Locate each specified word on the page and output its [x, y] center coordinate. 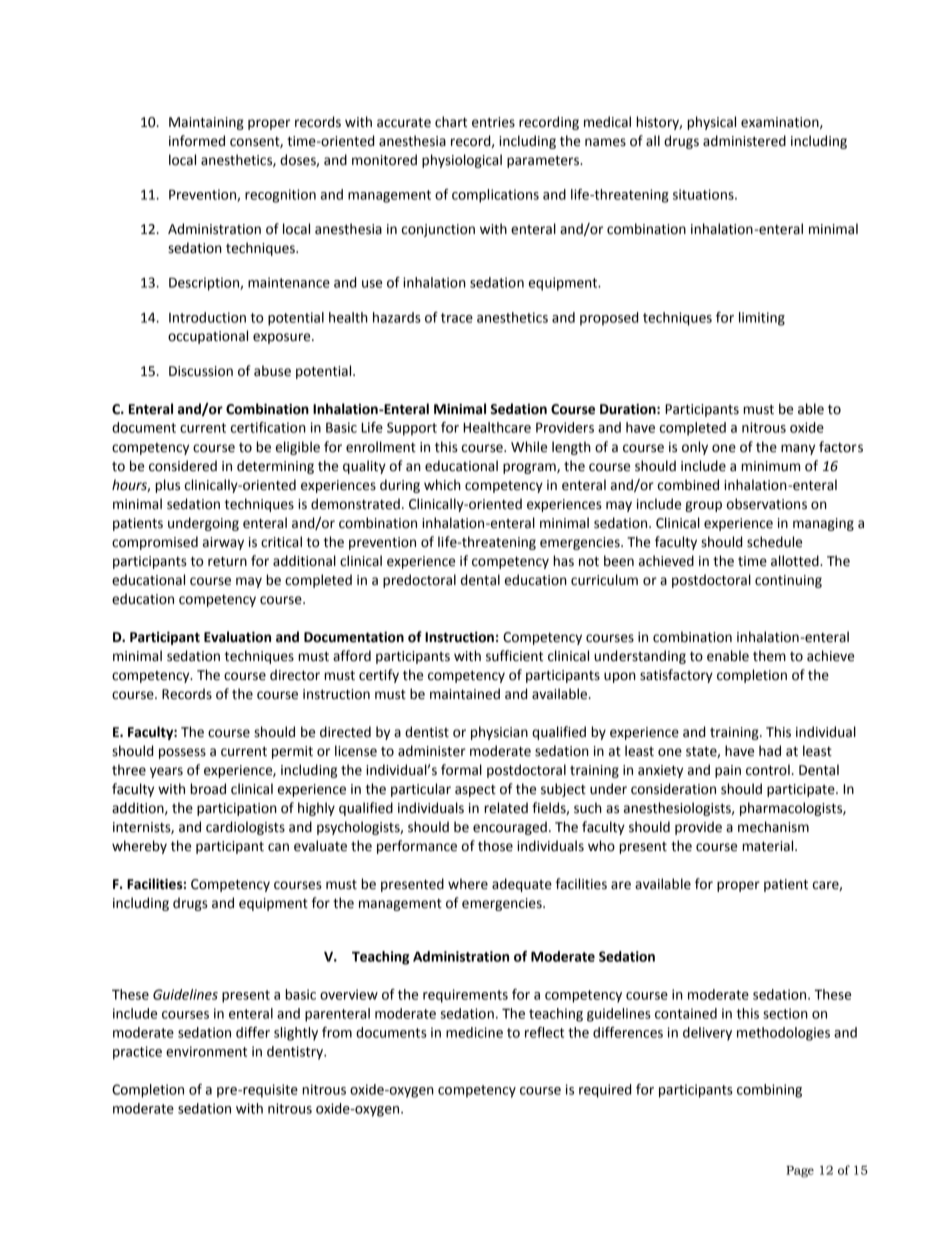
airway [223, 543]
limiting [762, 319]
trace [457, 318]
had [770, 751]
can [278, 847]
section [785, 1013]
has [563, 561]
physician [499, 733]
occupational [208, 337]
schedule [774, 542]
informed [197, 141]
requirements [465, 996]
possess [182, 753]
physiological [462, 161]
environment [206, 1051]
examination [781, 123]
